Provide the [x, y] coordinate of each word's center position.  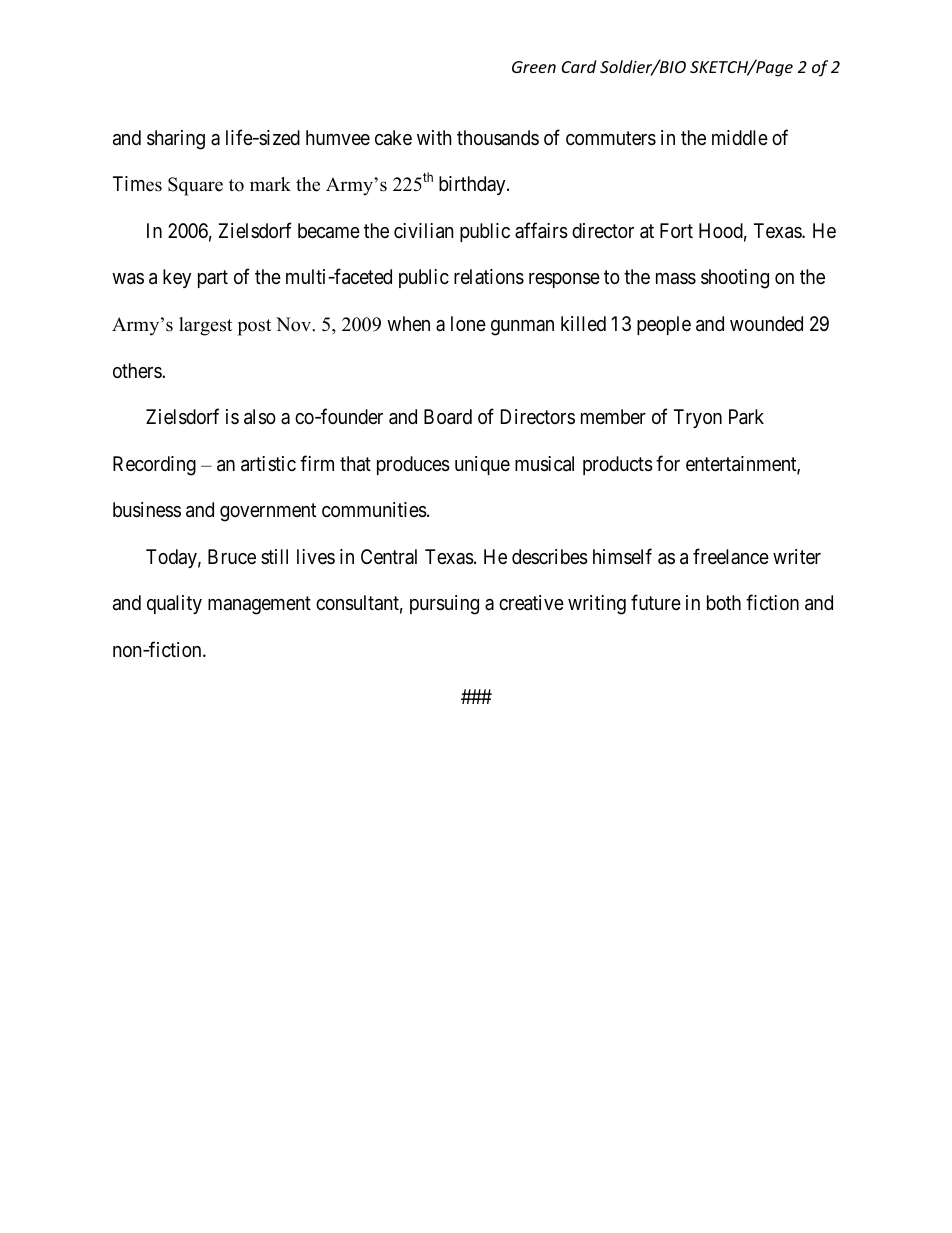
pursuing [444, 605]
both [724, 602]
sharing [176, 140]
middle [740, 137]
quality [174, 604]
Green [534, 67]
